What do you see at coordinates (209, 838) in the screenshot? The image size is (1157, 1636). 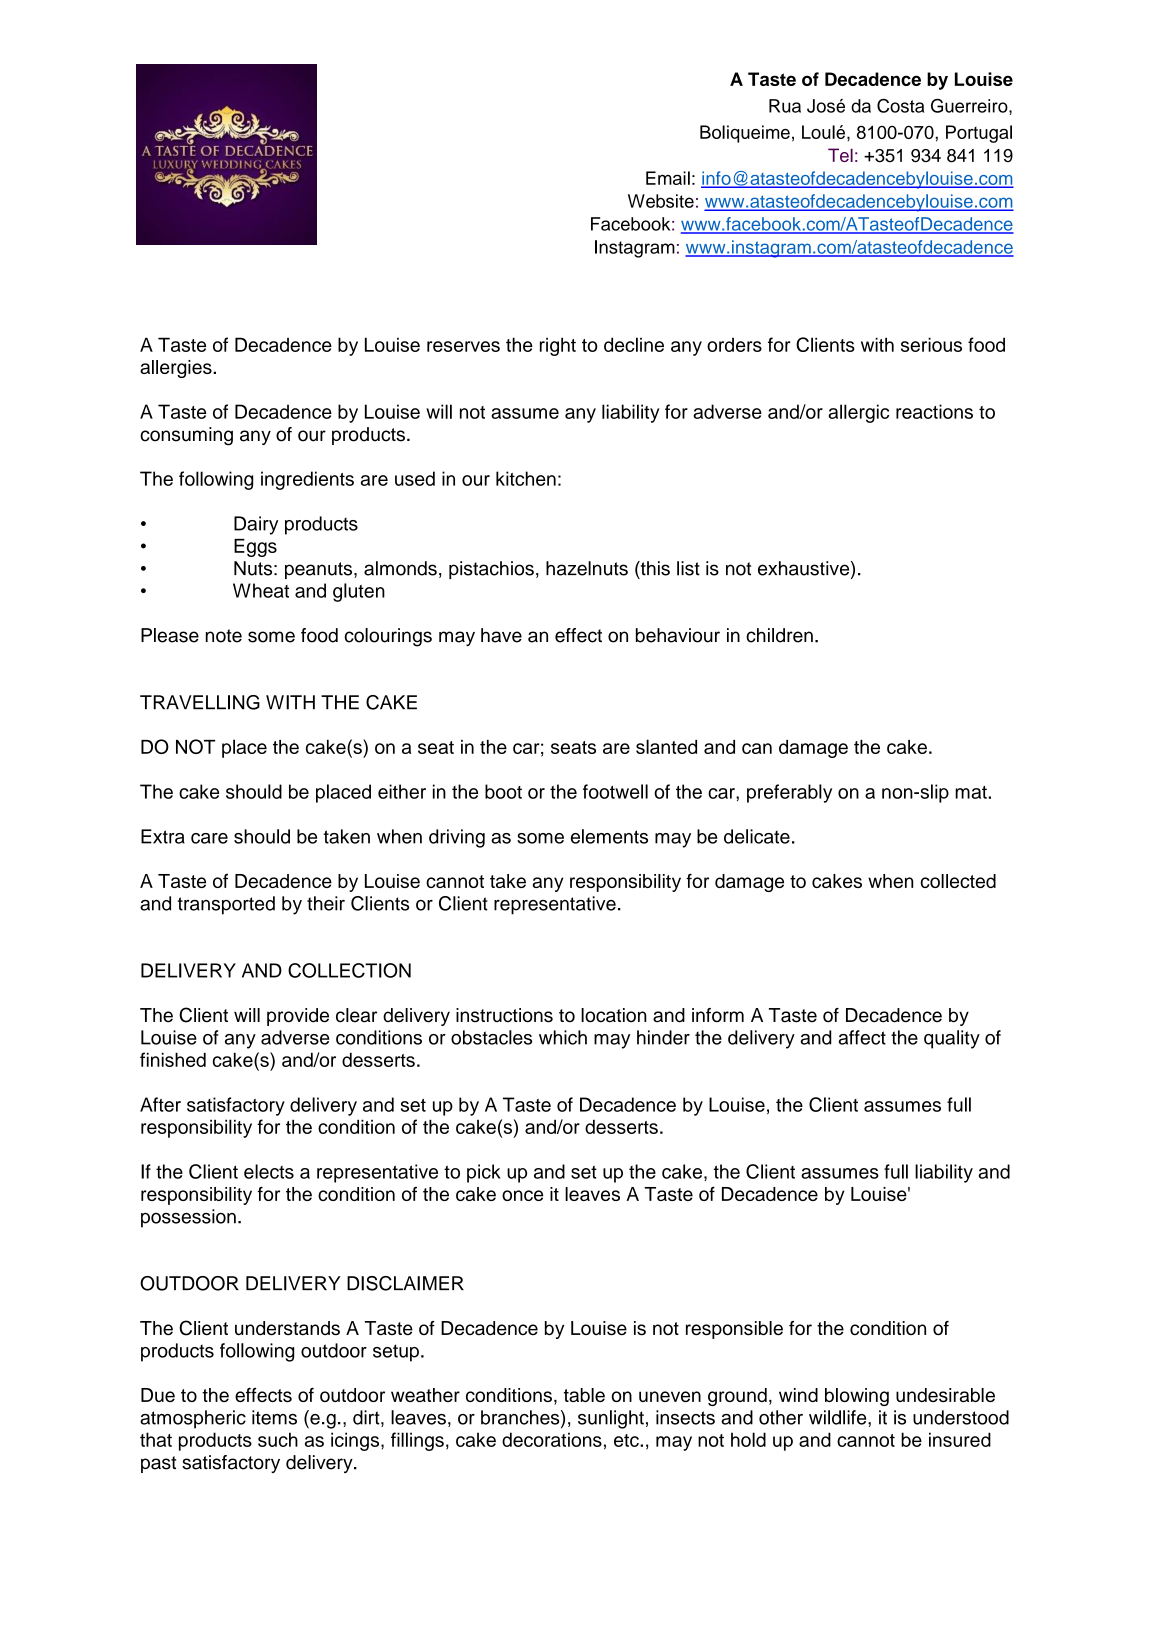 I see `care` at bounding box center [209, 838].
